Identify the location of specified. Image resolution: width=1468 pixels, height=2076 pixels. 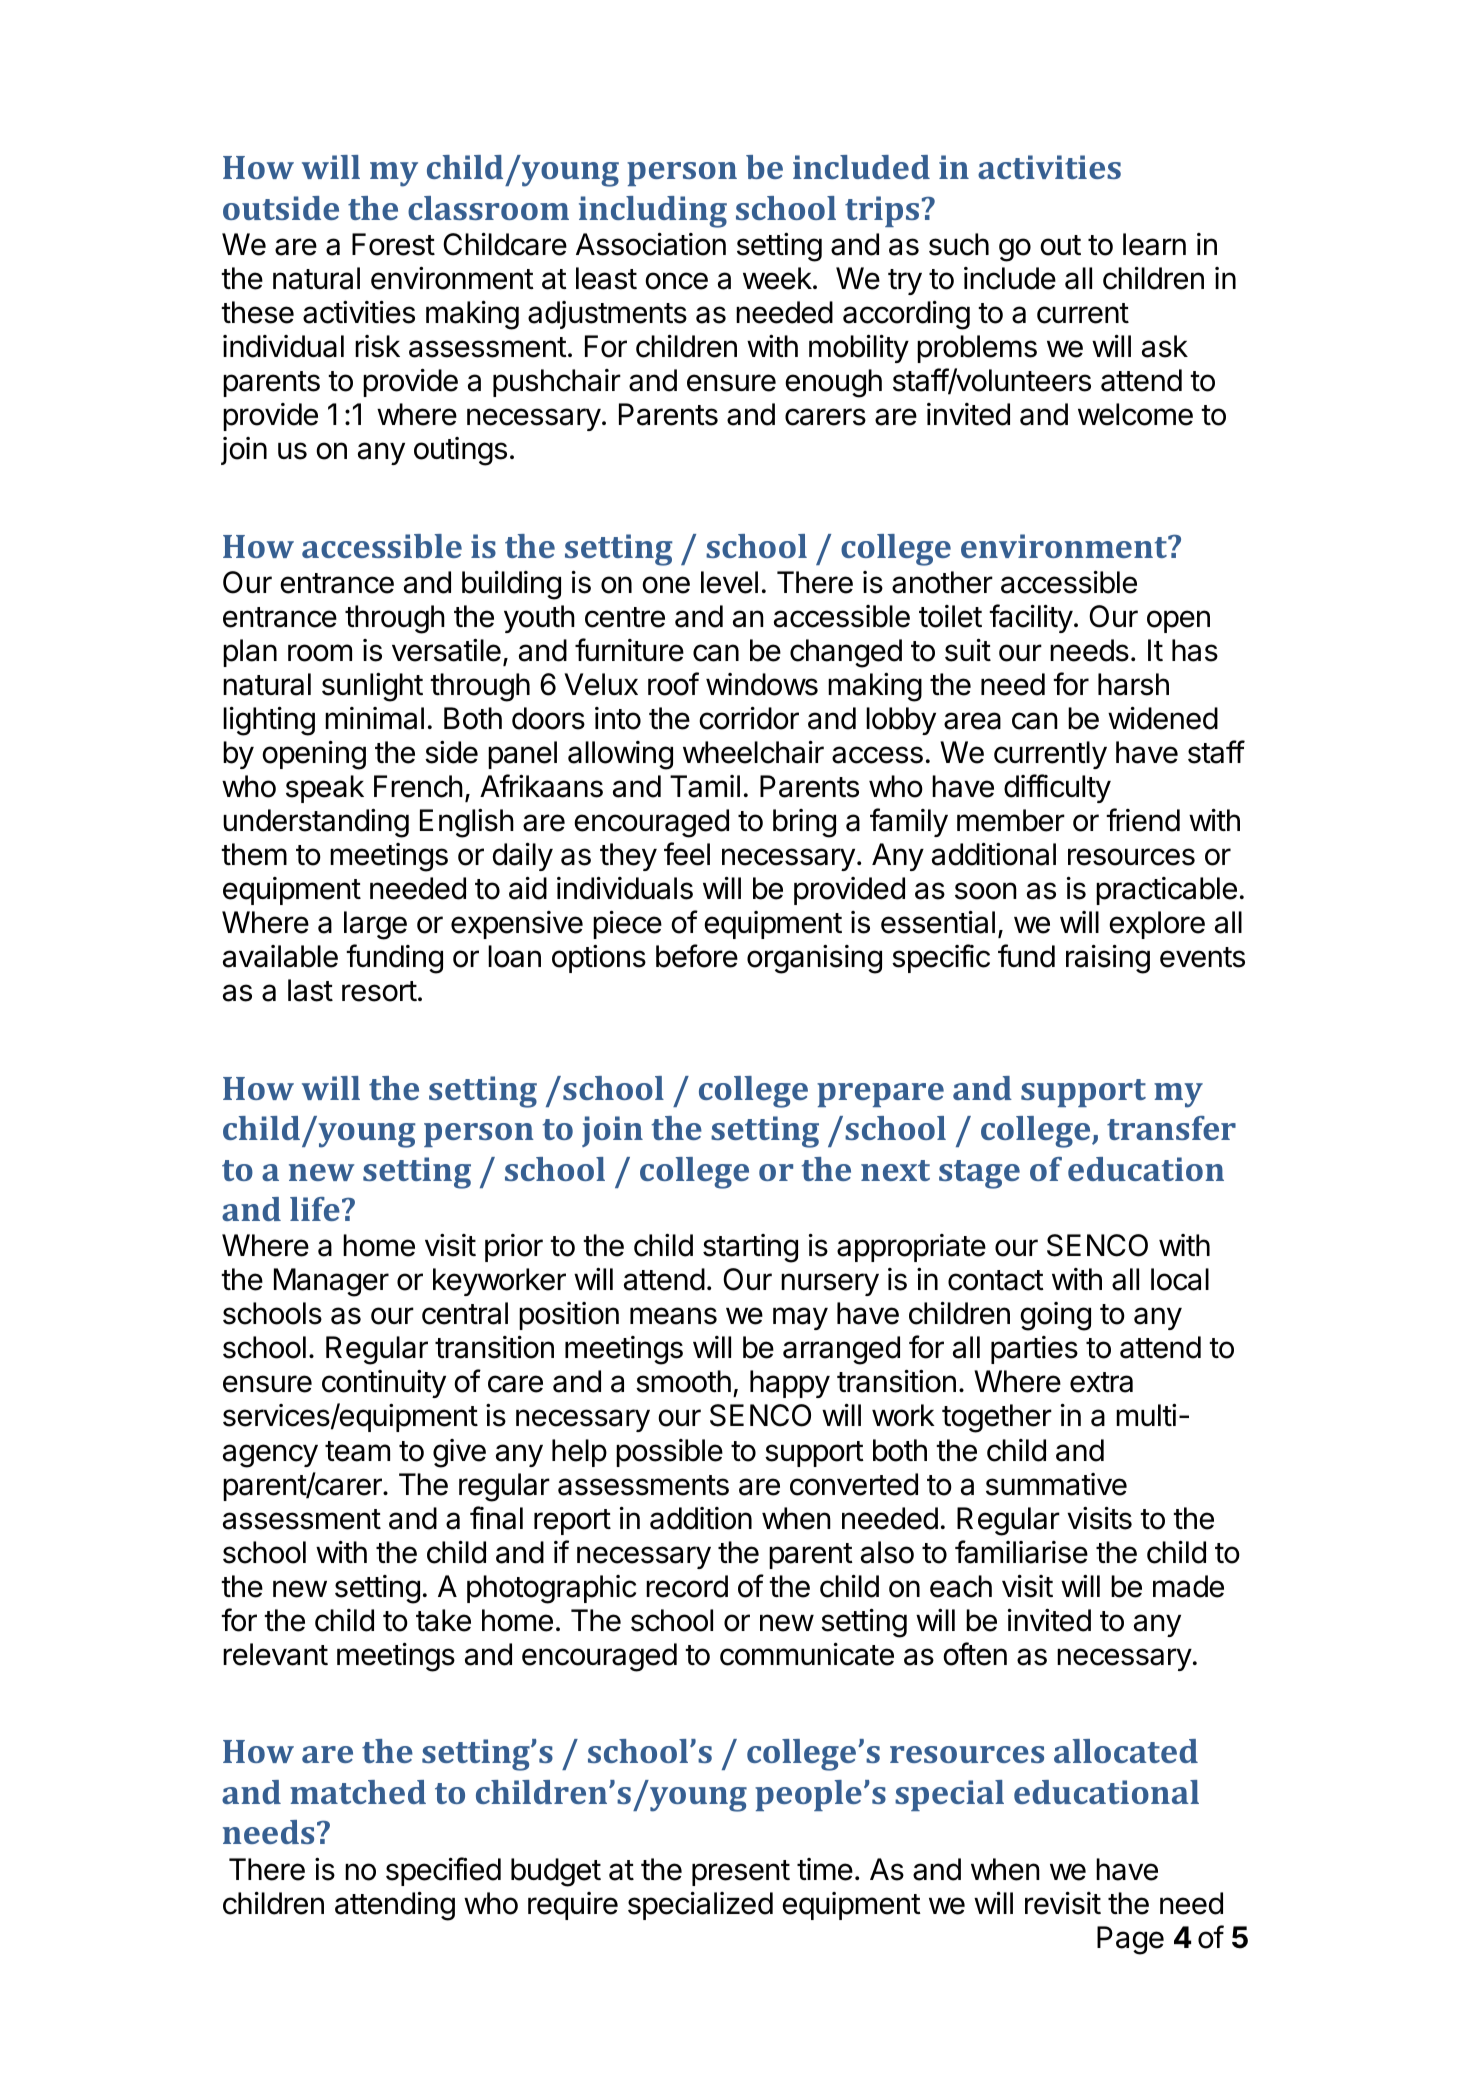
(443, 1871).
